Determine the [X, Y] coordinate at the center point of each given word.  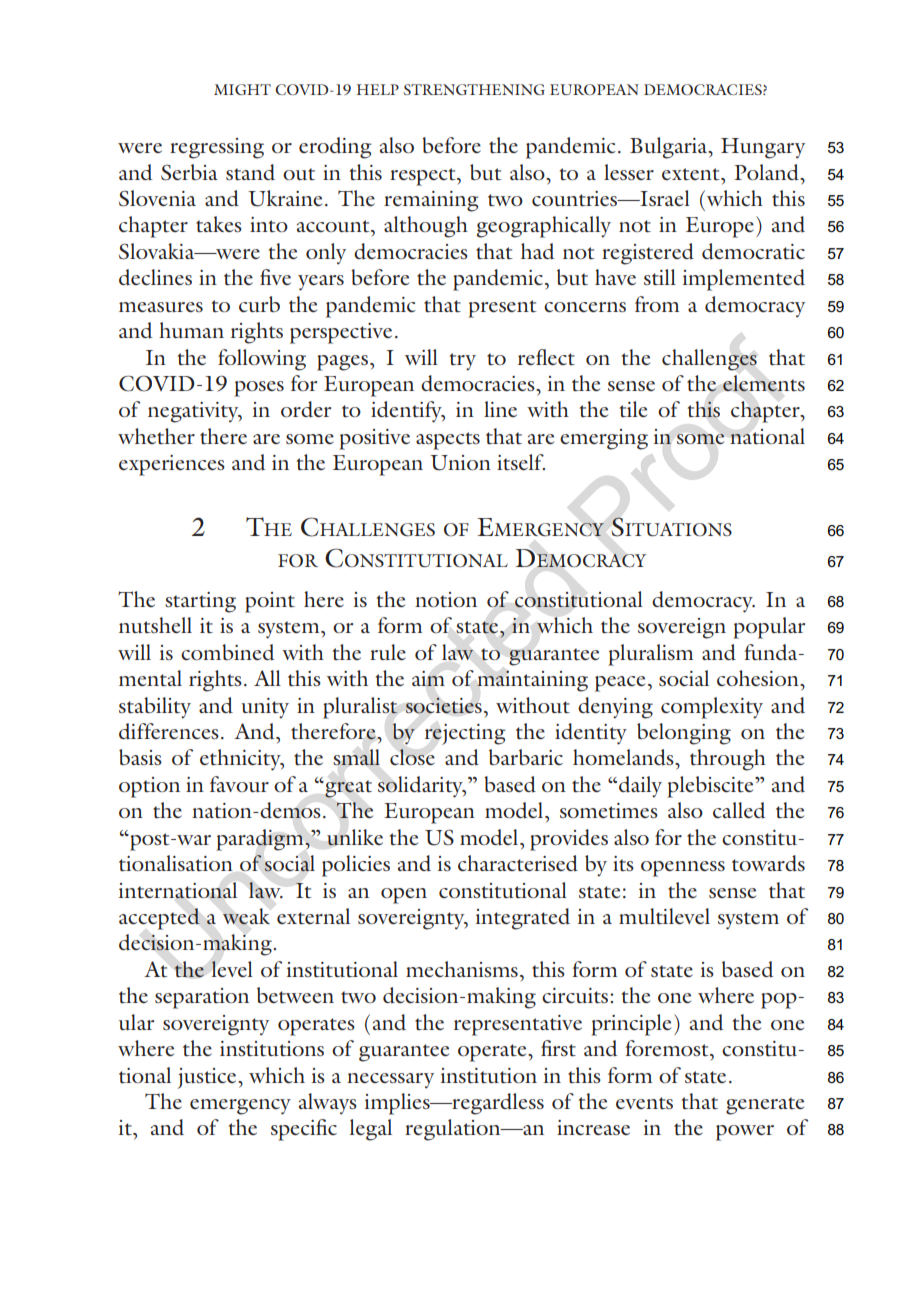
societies [443, 705]
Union [460, 463]
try [462, 362]
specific [304, 1130]
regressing [217, 148]
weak [246, 916]
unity [265, 708]
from [657, 304]
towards [768, 863]
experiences [172, 465]
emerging [604, 439]
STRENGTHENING [474, 89]
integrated [523, 919]
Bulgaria [669, 148]
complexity [712, 708]
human [191, 330]
